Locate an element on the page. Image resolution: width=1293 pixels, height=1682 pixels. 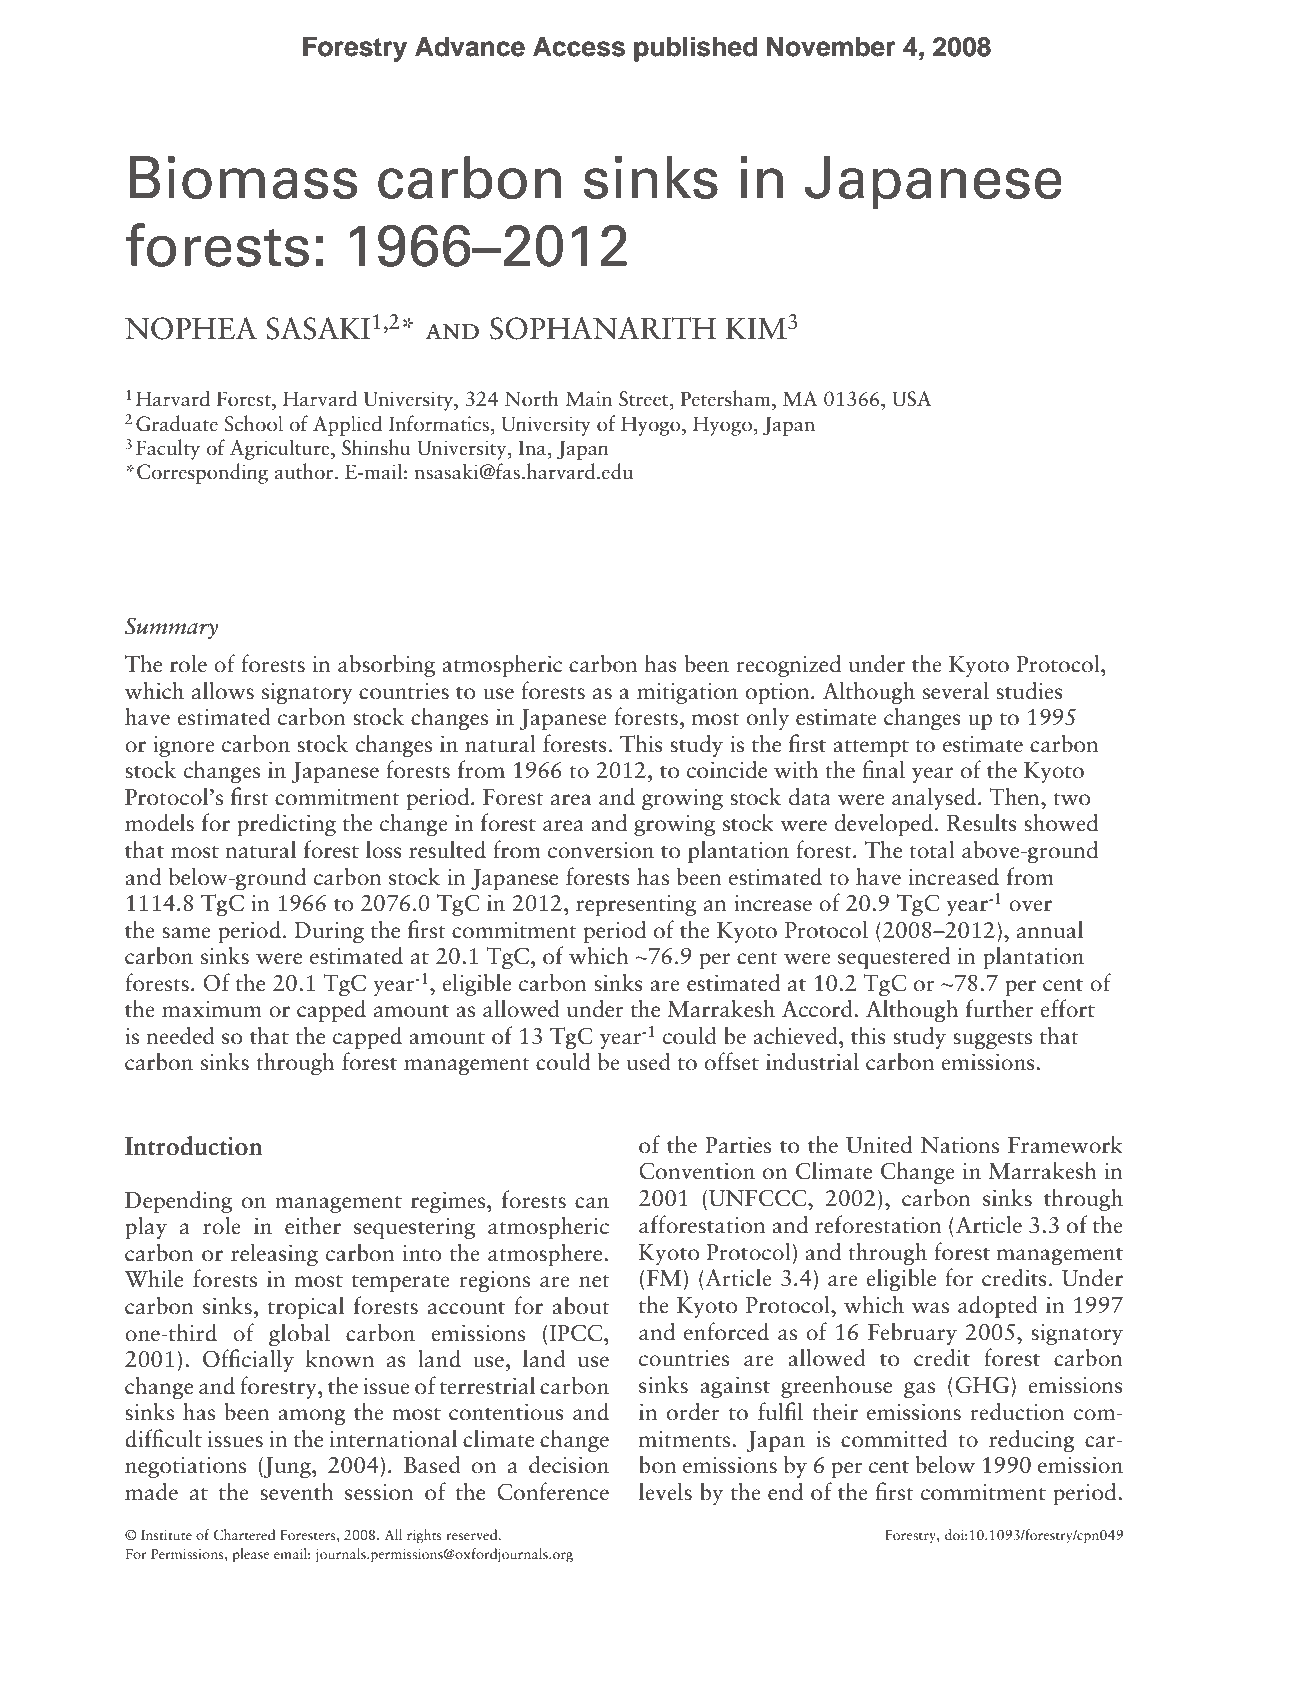
can is located at coordinates (592, 1203).
